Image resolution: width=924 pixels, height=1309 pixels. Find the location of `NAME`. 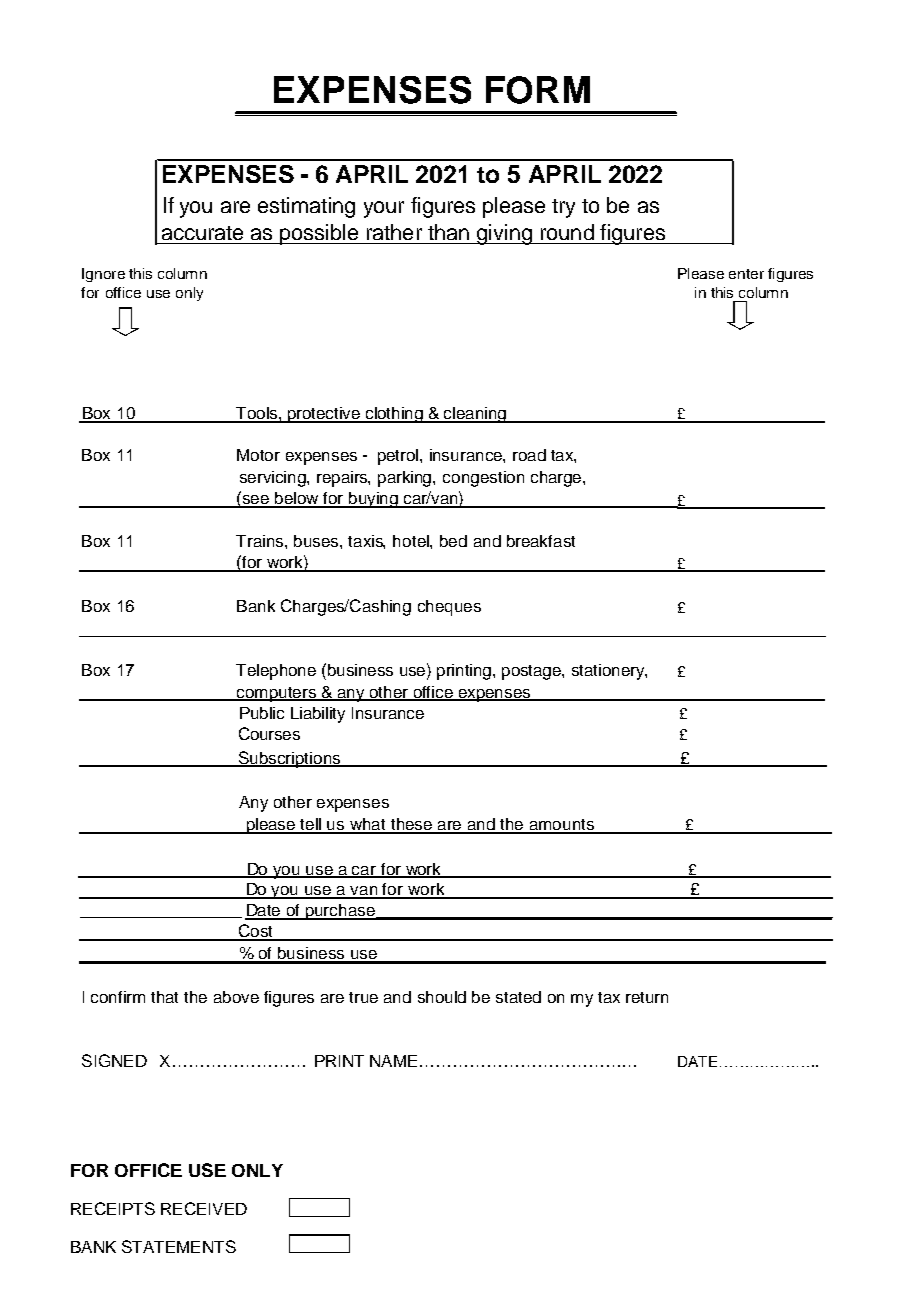

NAME is located at coordinates (393, 1061).
